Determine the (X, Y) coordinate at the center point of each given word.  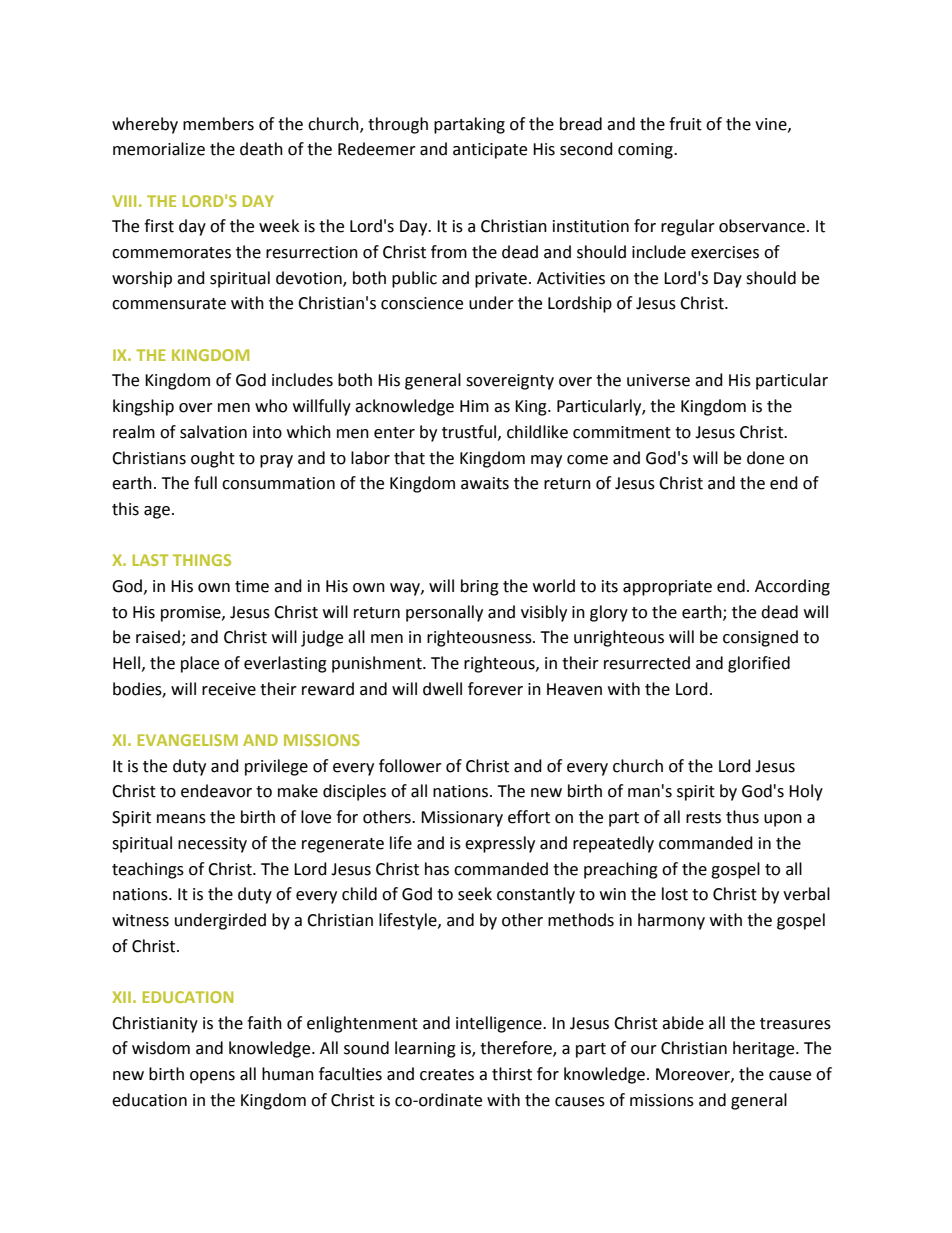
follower (410, 766)
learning (425, 1049)
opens (212, 1077)
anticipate (490, 151)
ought (213, 459)
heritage (765, 1049)
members (218, 124)
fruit (685, 124)
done (765, 458)
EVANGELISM (188, 740)
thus (742, 817)
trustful (470, 432)
